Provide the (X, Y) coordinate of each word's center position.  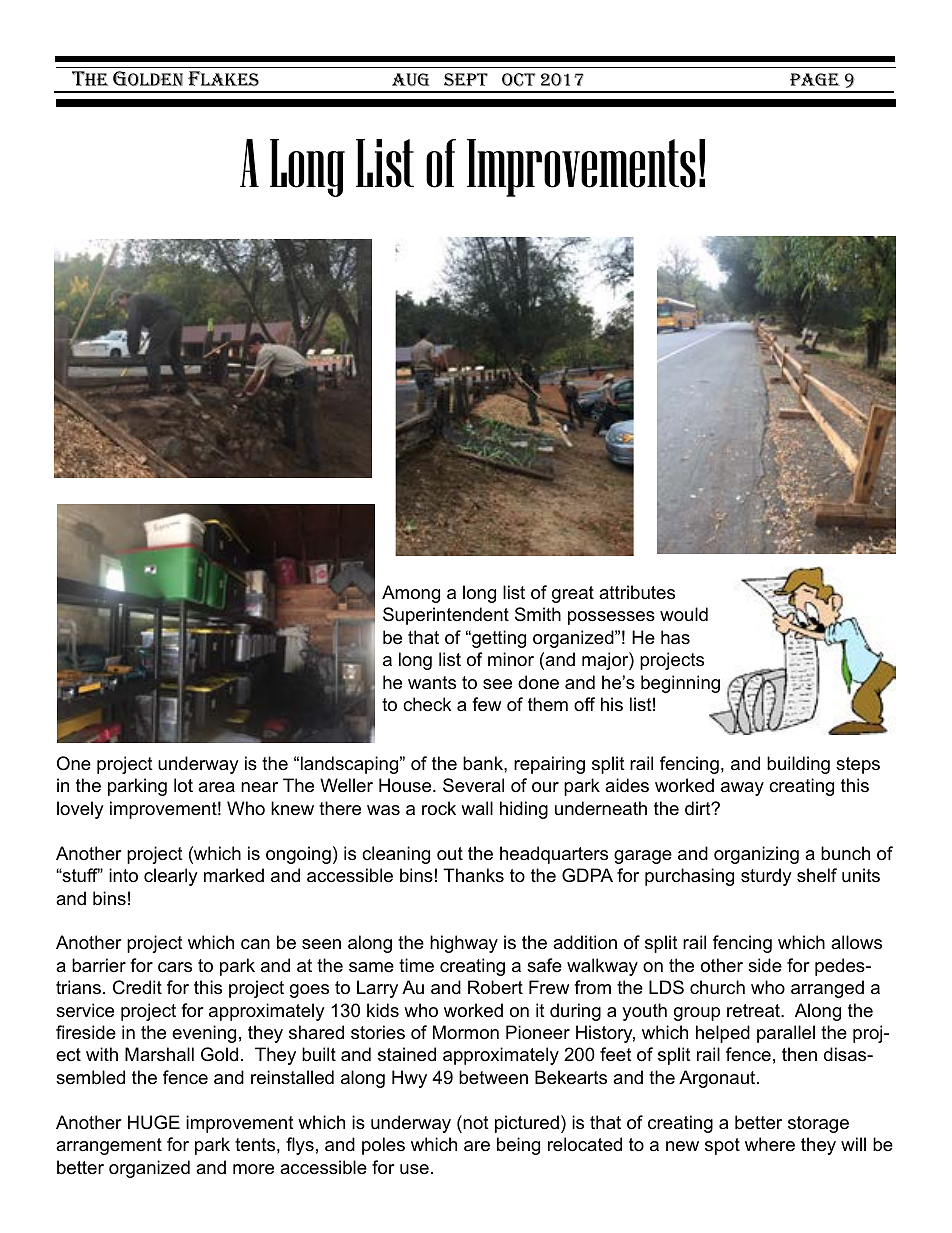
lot (183, 785)
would (684, 614)
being (518, 1146)
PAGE (815, 79)
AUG (411, 79)
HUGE (154, 1122)
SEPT (466, 79)
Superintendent (446, 616)
